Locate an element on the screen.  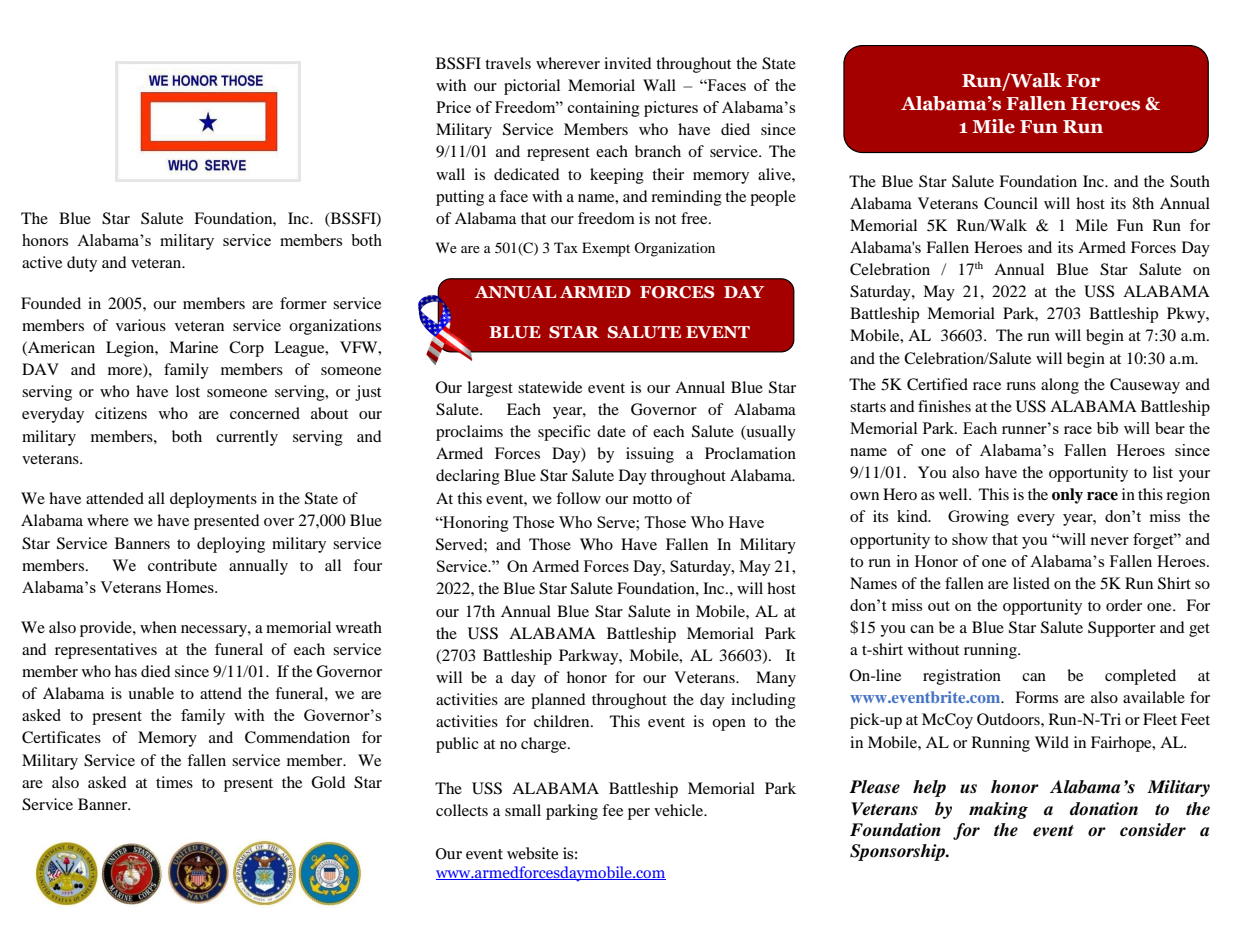
Marine is located at coordinates (193, 347).
